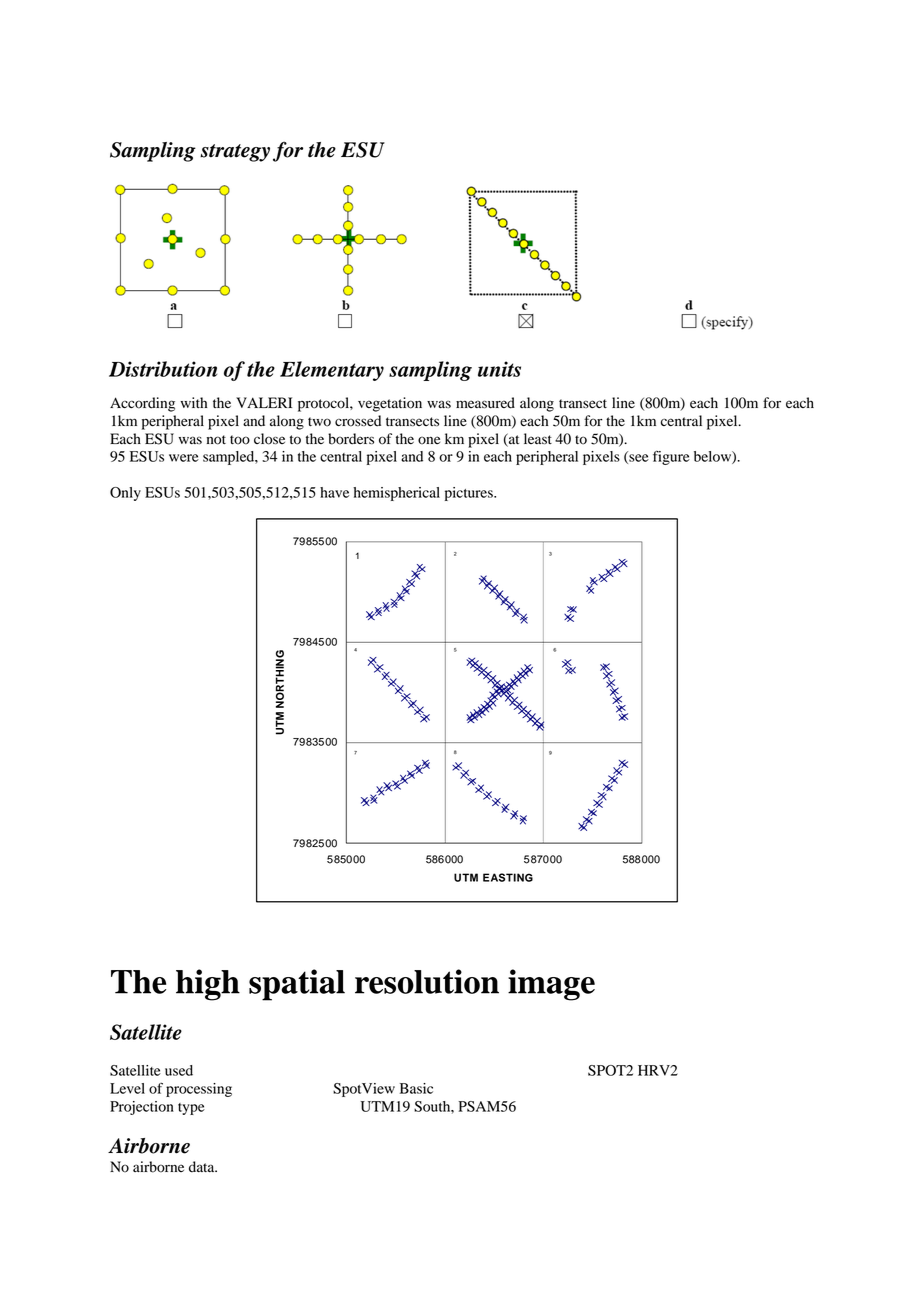 The height and width of the screenshot is (1308, 924). I want to click on Basic, so click(416, 1088).
